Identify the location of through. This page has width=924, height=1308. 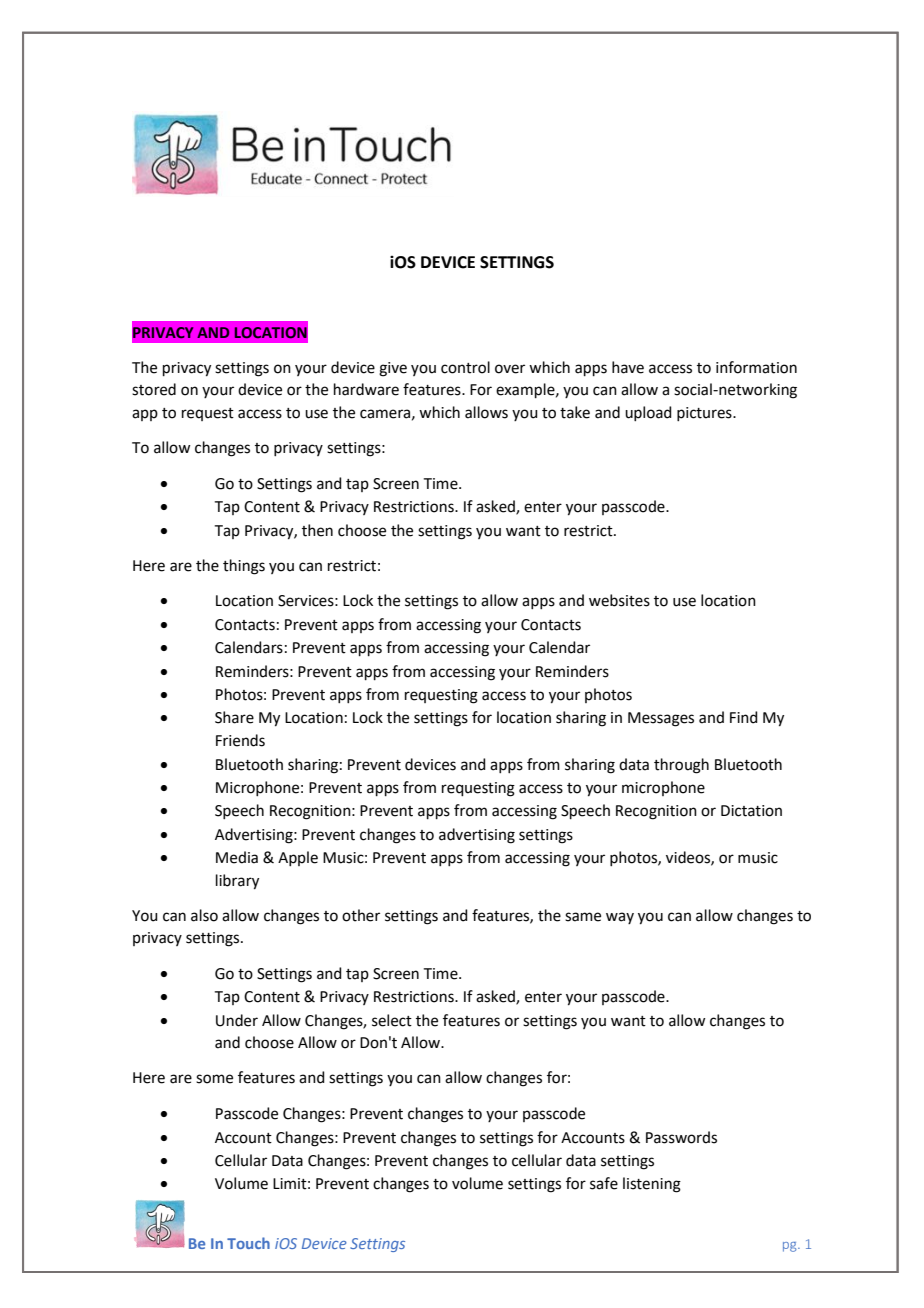
(681, 766).
